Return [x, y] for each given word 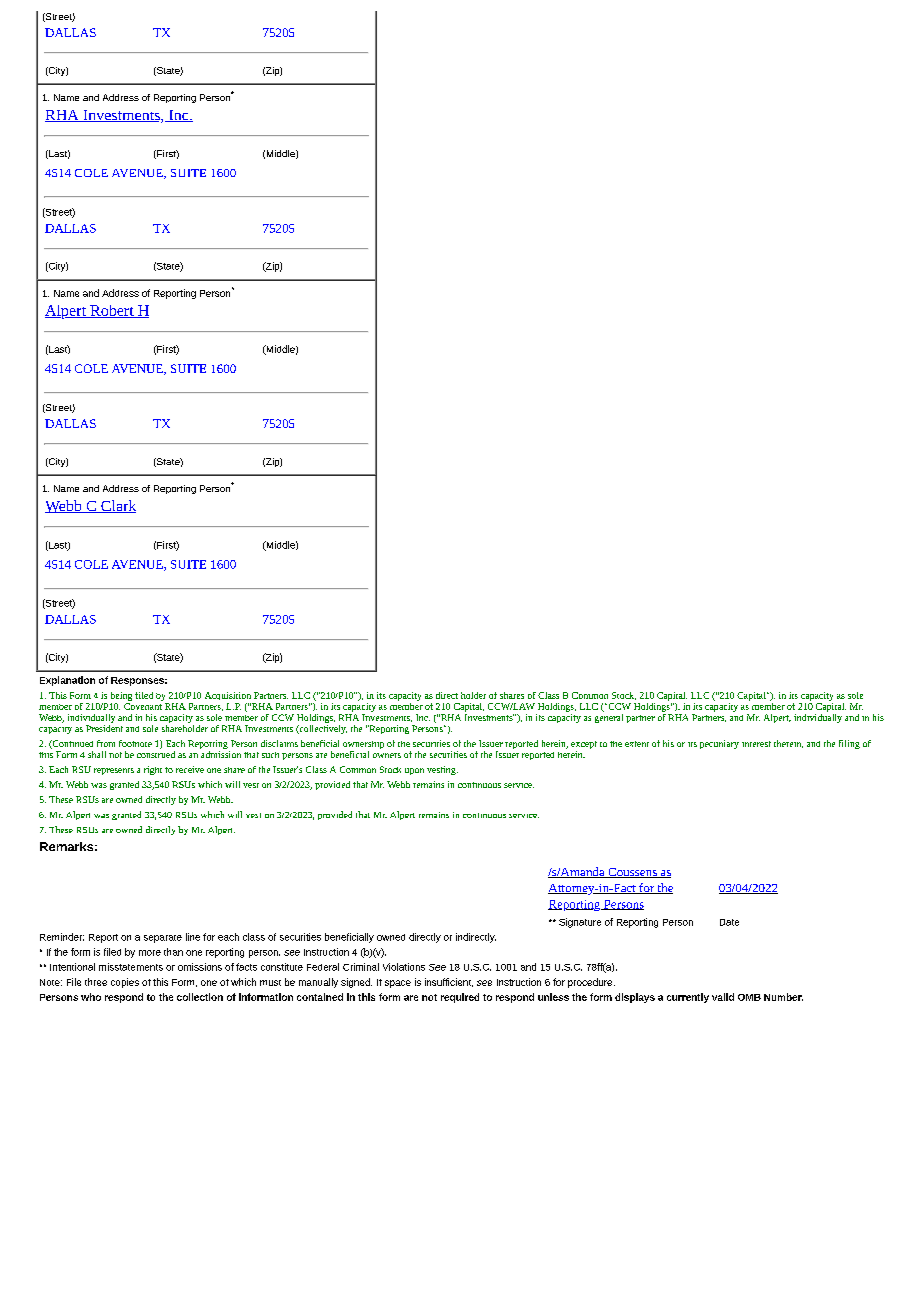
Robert [112, 311]
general [609, 717]
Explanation [67, 681]
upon [414, 771]
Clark [117, 506]
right [153, 770]
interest [756, 744]
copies [125, 983]
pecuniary [719, 744]
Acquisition [228, 696]
